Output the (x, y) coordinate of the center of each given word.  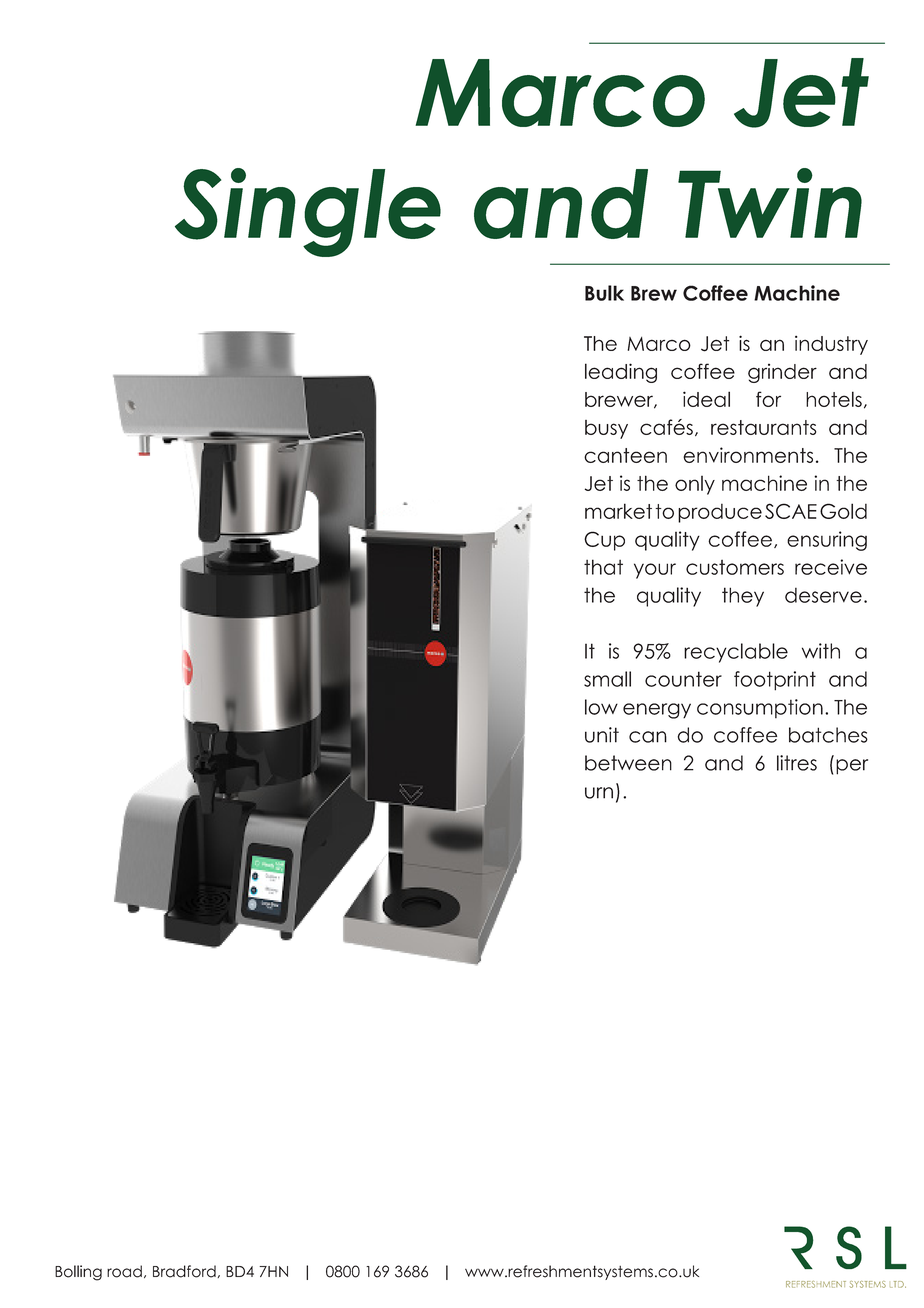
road (124, 1271)
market (618, 511)
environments (748, 455)
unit (602, 735)
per (852, 767)
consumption (760, 708)
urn (599, 793)
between (628, 763)
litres (797, 763)
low (601, 707)
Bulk (604, 293)
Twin (770, 203)
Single (308, 212)
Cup (604, 541)
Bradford (184, 1271)
